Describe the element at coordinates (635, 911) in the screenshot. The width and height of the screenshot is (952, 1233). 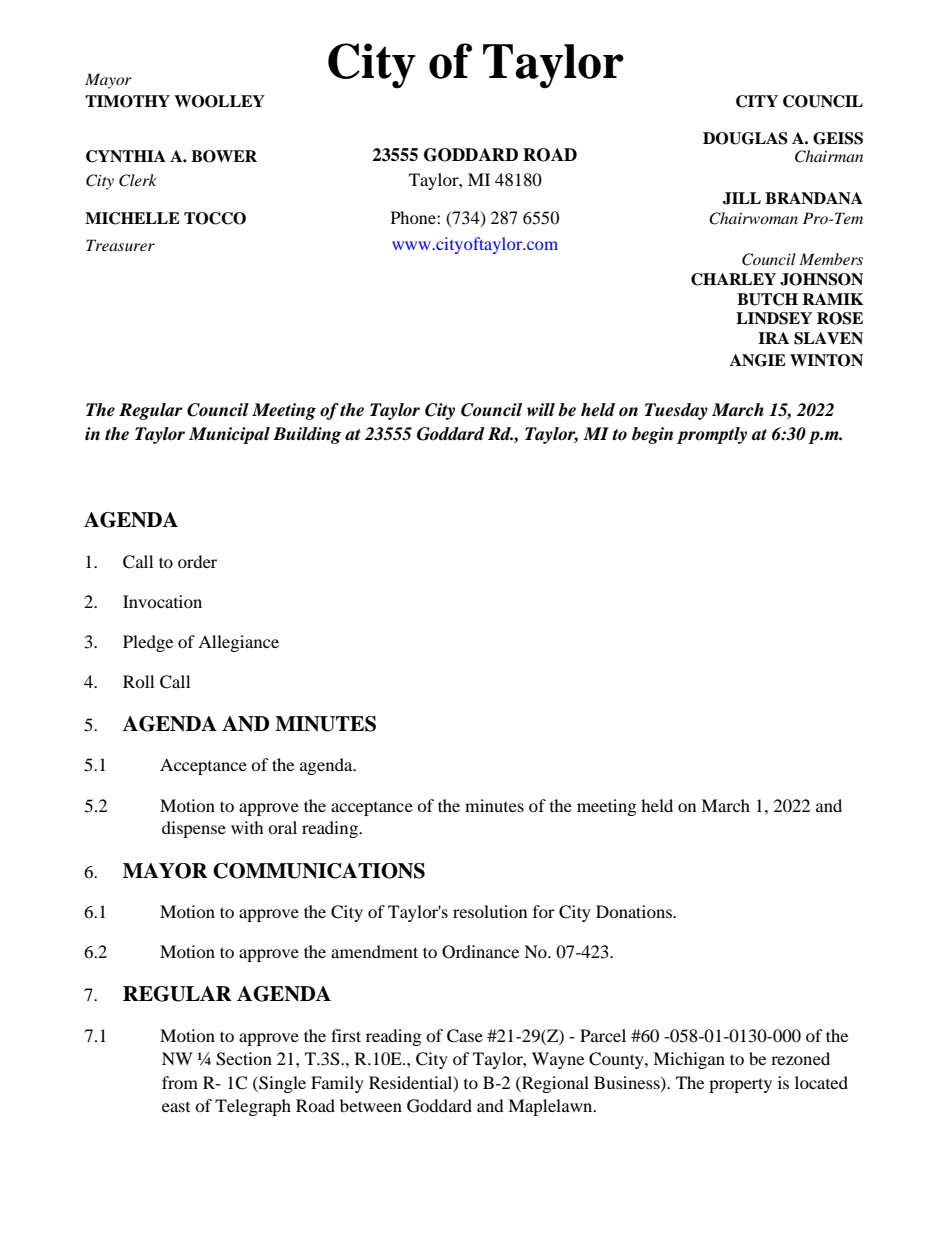
I see `Donations` at that location.
